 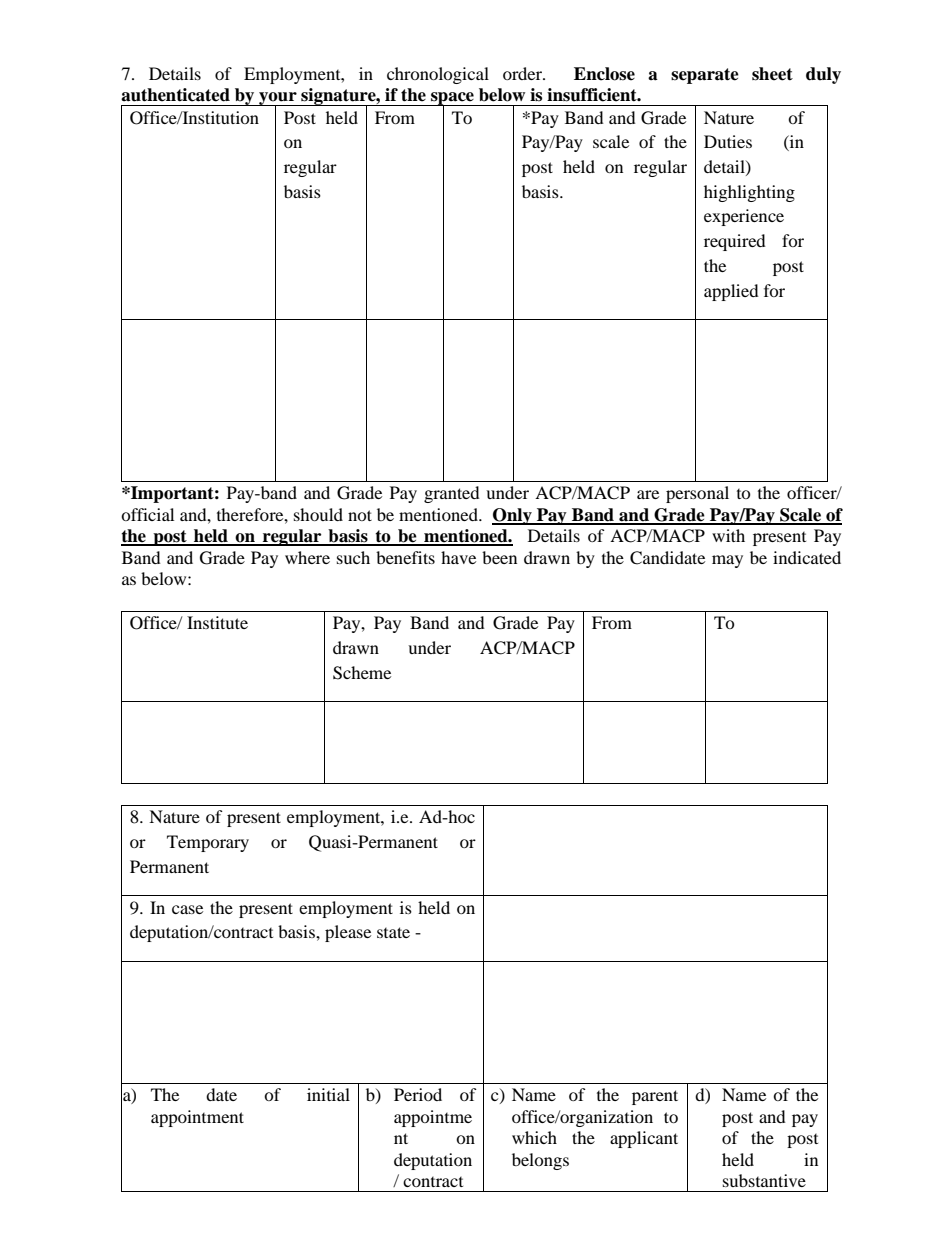 I want to click on may, so click(x=727, y=561).
